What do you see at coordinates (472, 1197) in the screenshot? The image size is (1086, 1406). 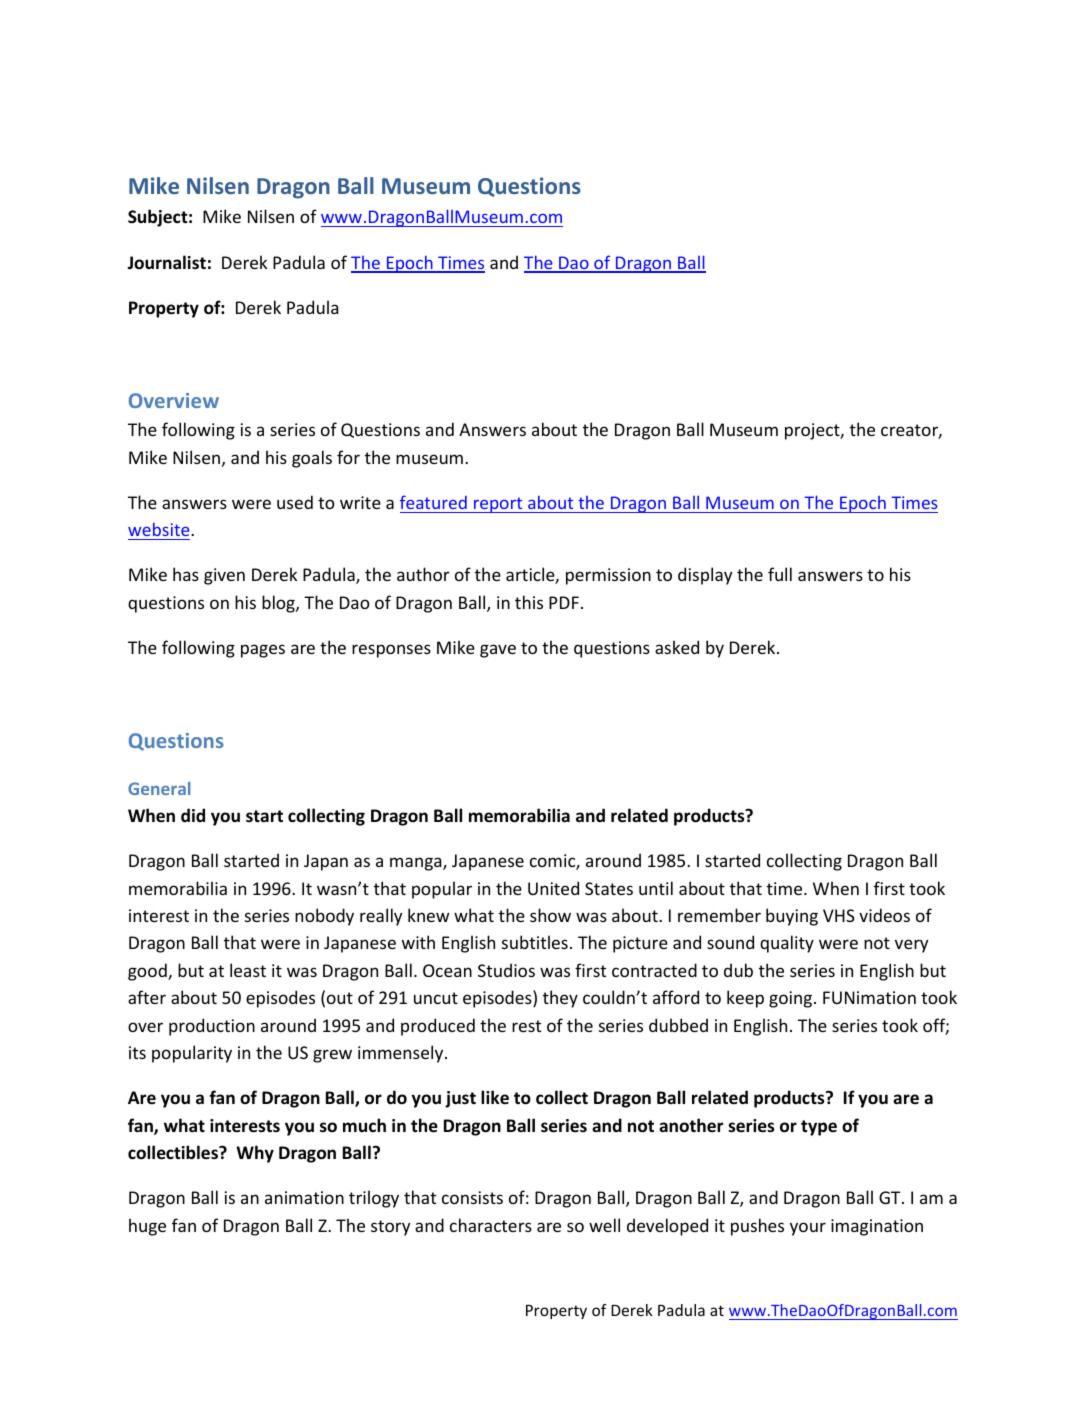 I see `consists` at bounding box center [472, 1197].
